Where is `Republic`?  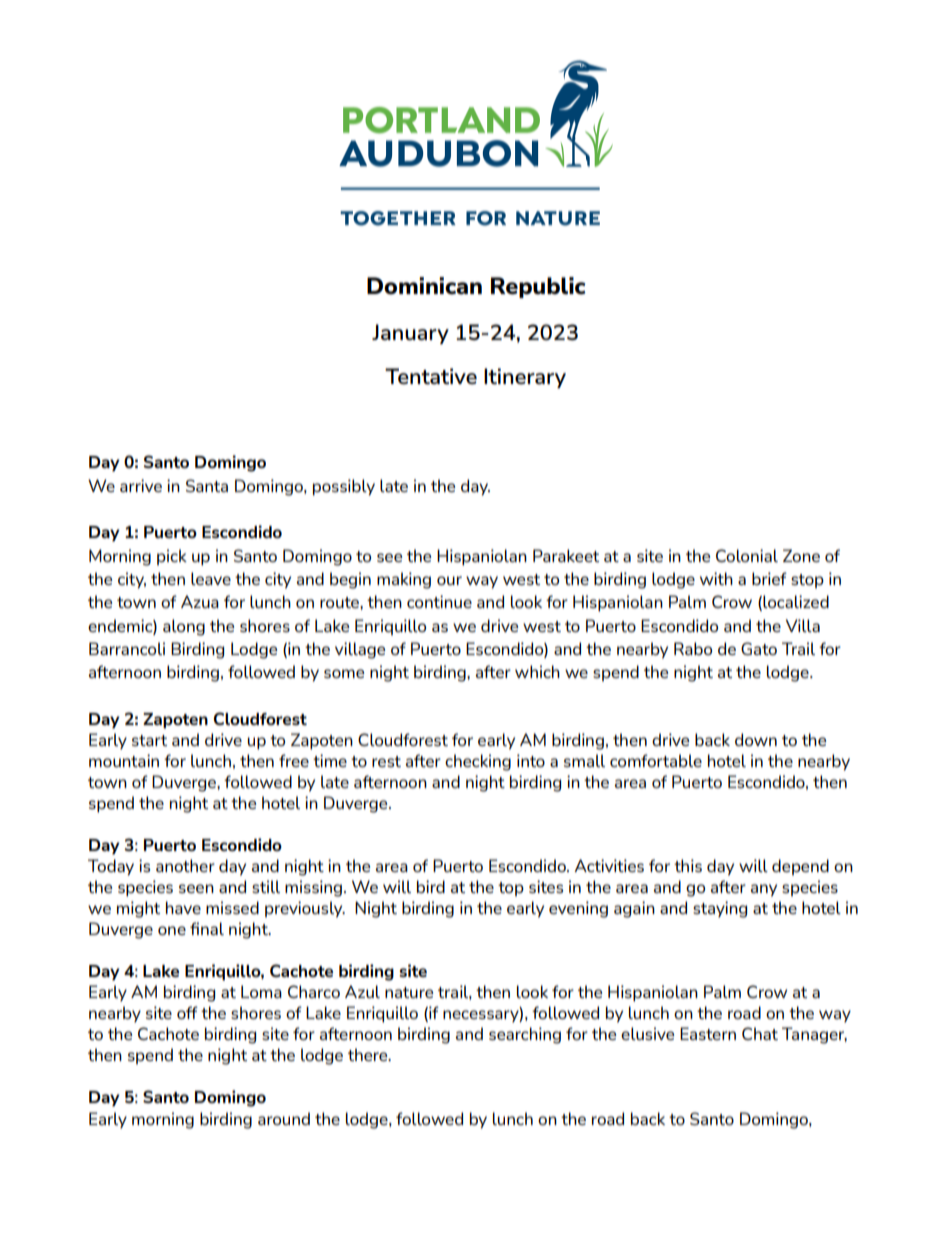 Republic is located at coordinates (538, 287).
